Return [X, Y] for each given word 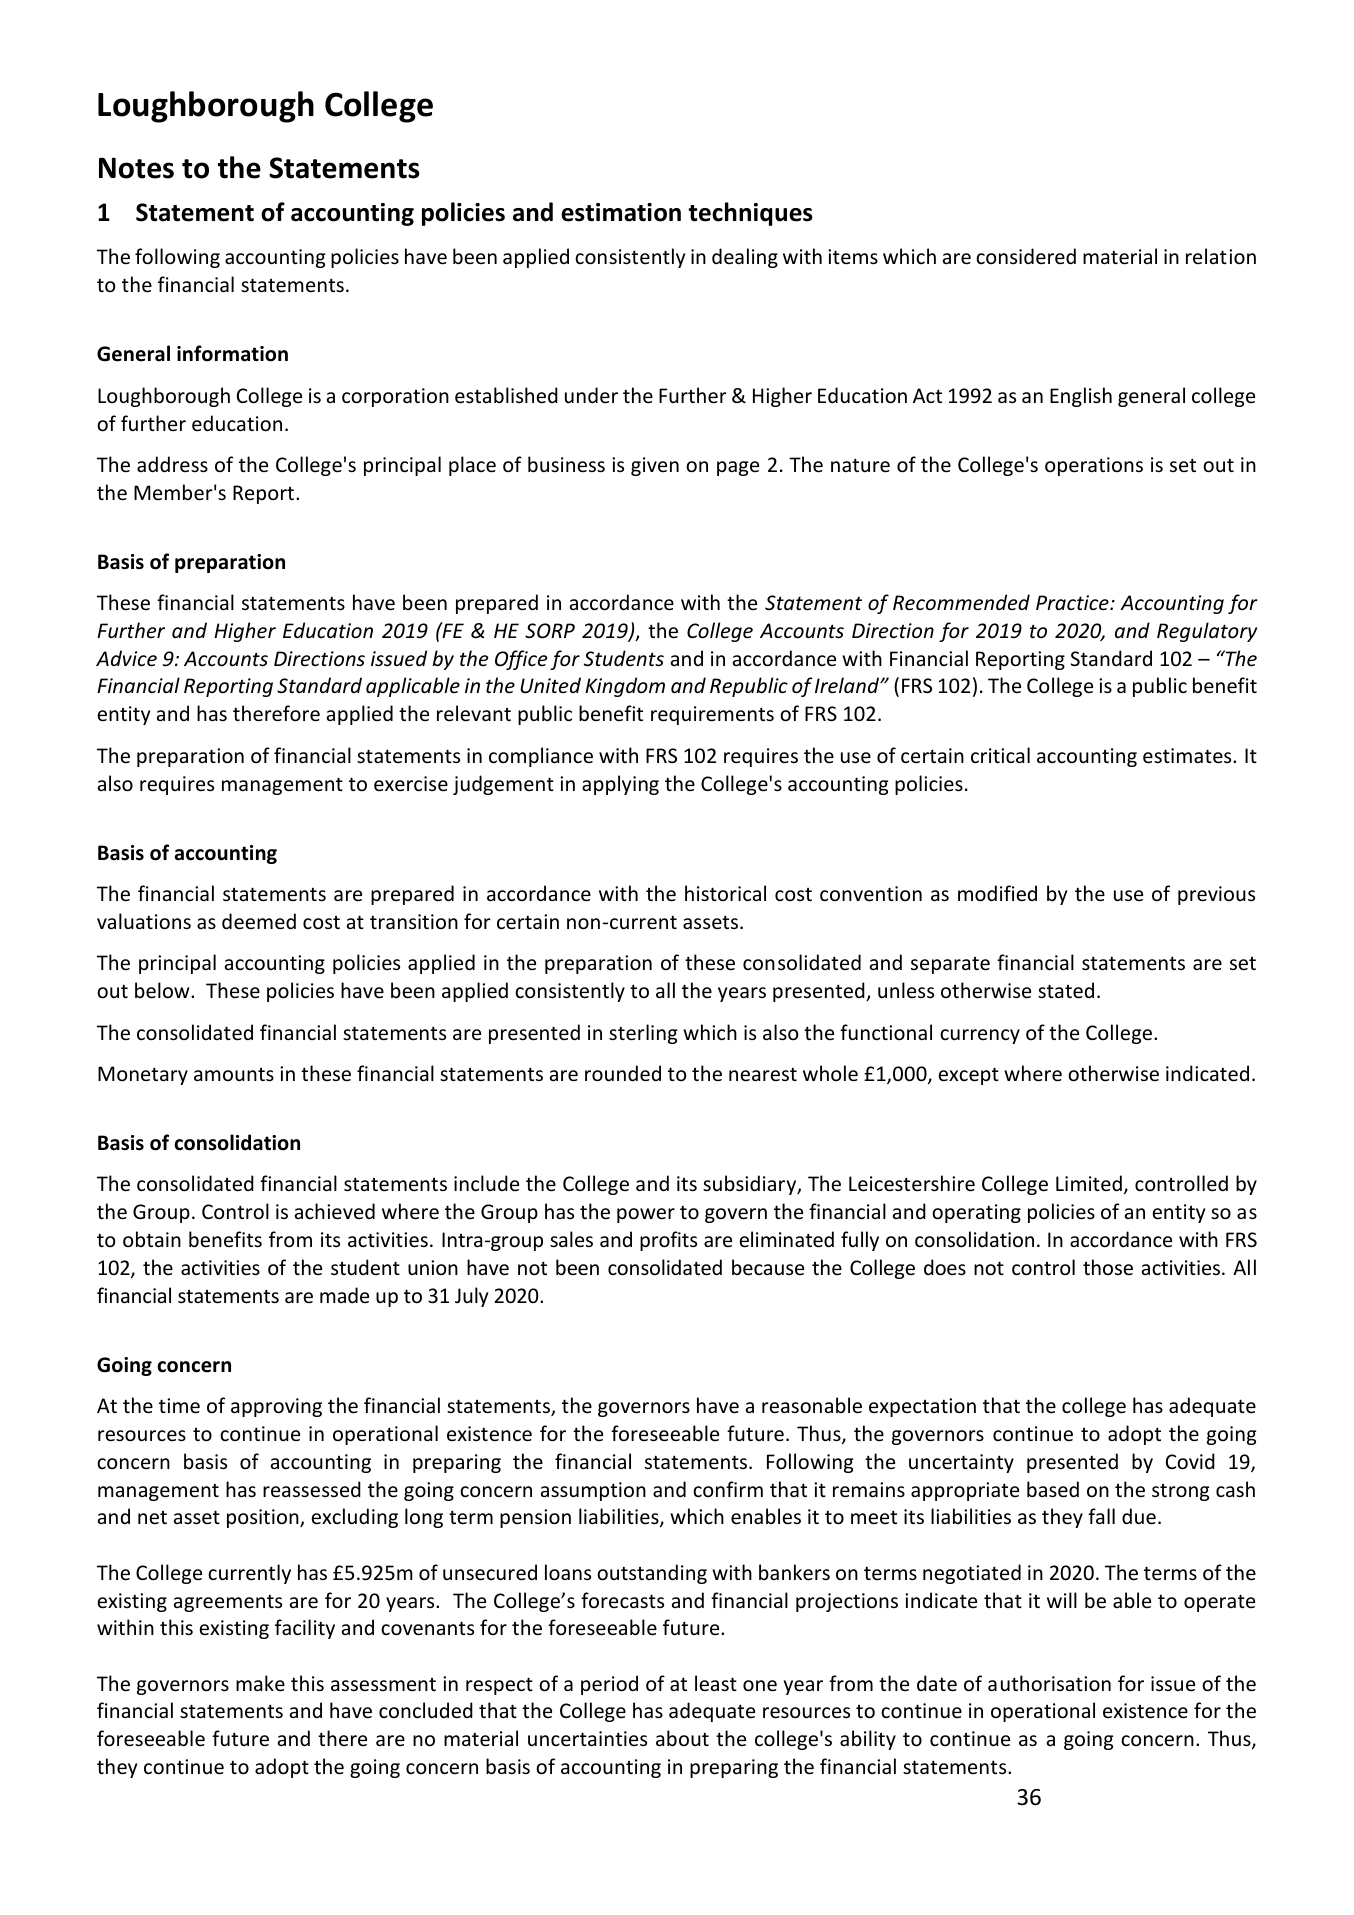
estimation [621, 212]
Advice [126, 658]
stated [1066, 990]
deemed [259, 921]
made [344, 1295]
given [655, 466]
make [260, 1683]
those [1108, 1267]
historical [725, 893]
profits [668, 1241]
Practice [1073, 603]
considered [1026, 256]
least [716, 1683]
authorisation [1049, 1683]
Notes [136, 168]
